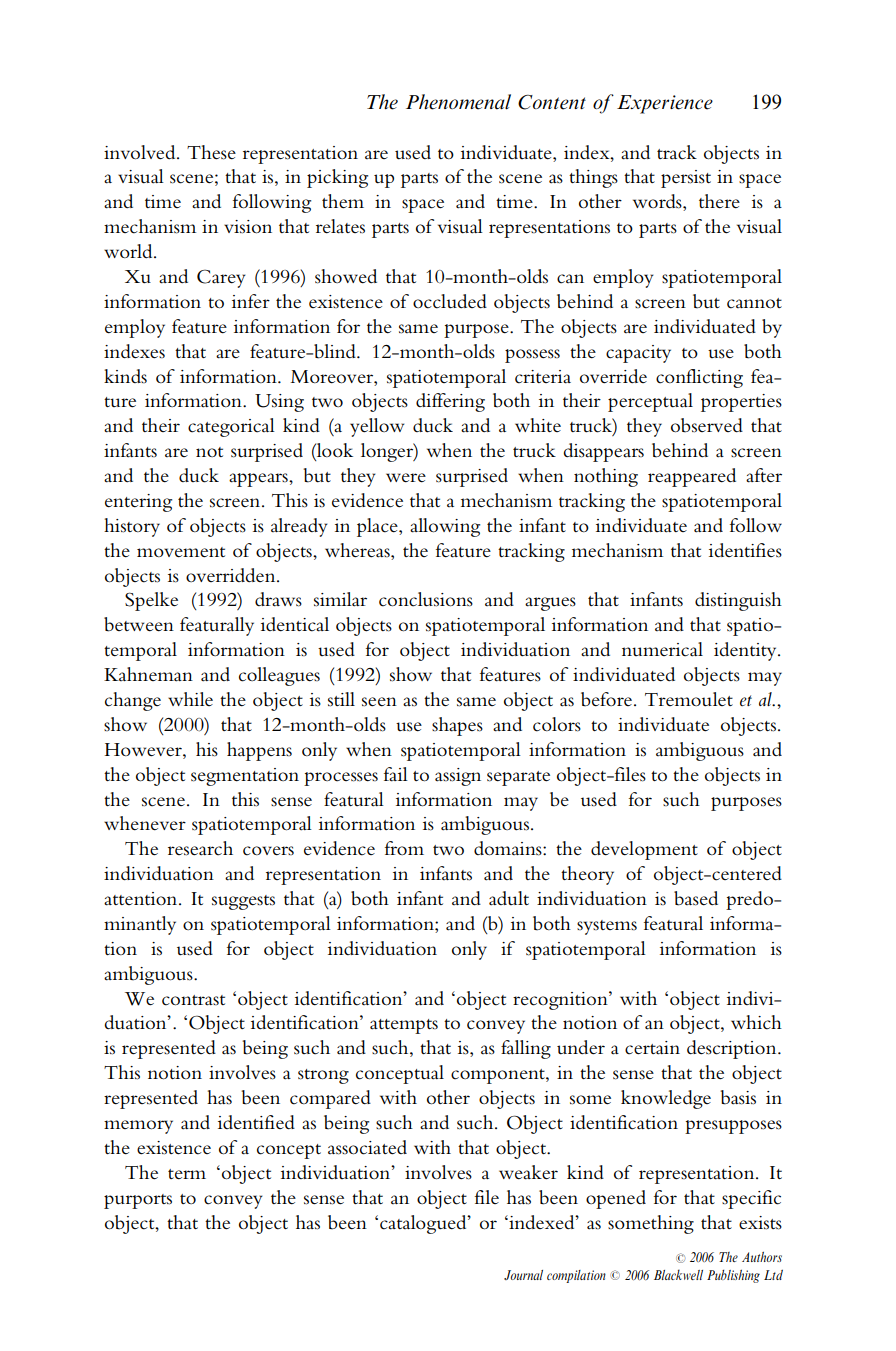  I want to click on persist, so click(686, 179).
